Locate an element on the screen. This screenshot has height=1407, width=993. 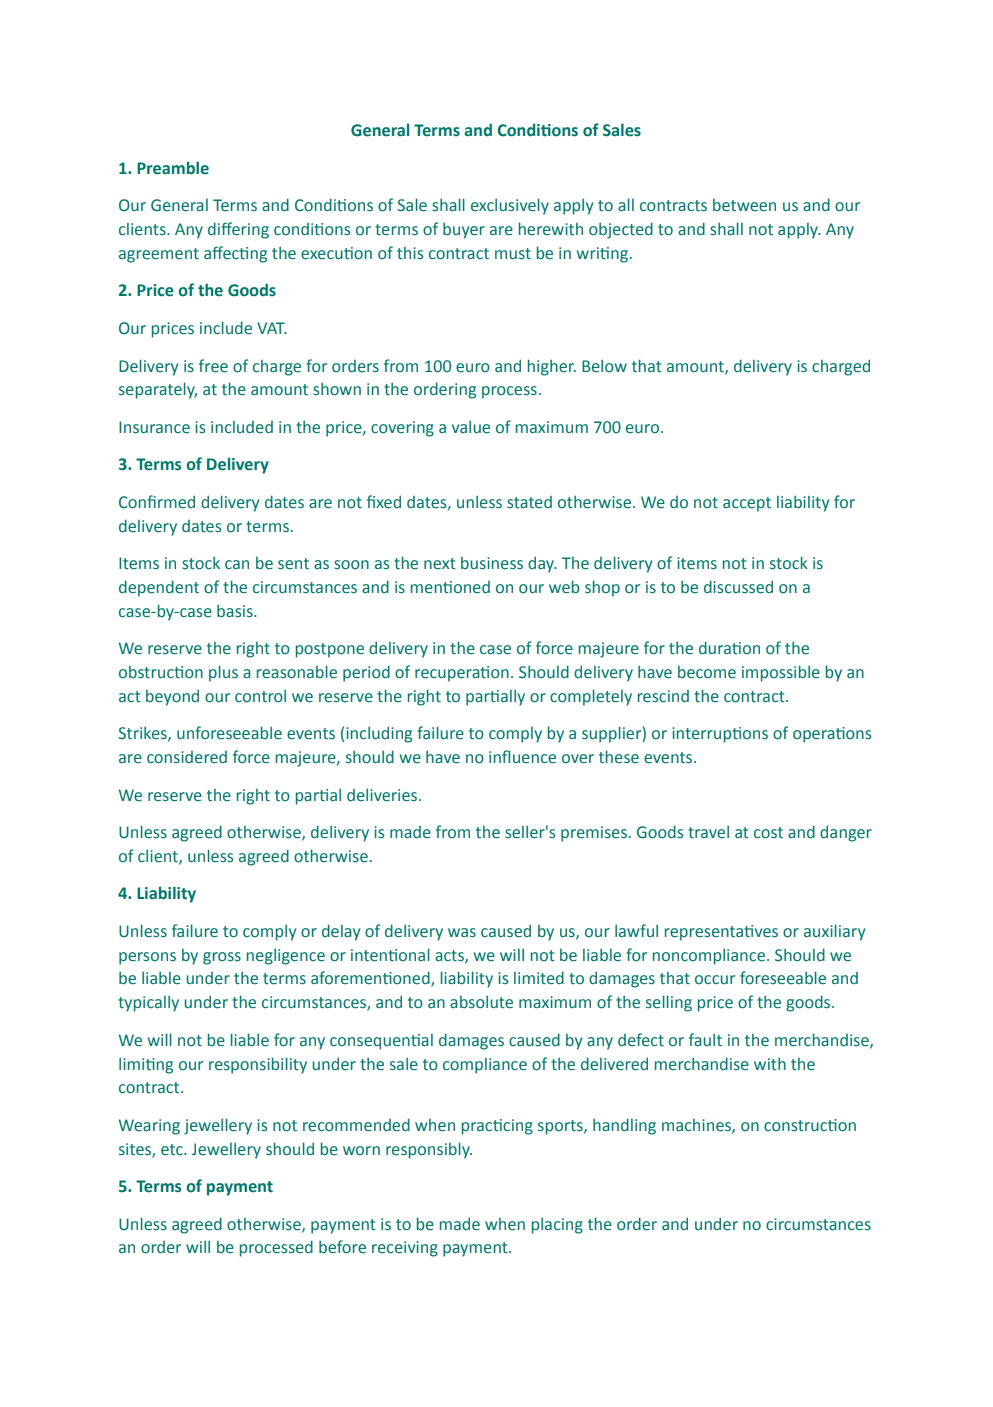
business is located at coordinates (492, 563).
